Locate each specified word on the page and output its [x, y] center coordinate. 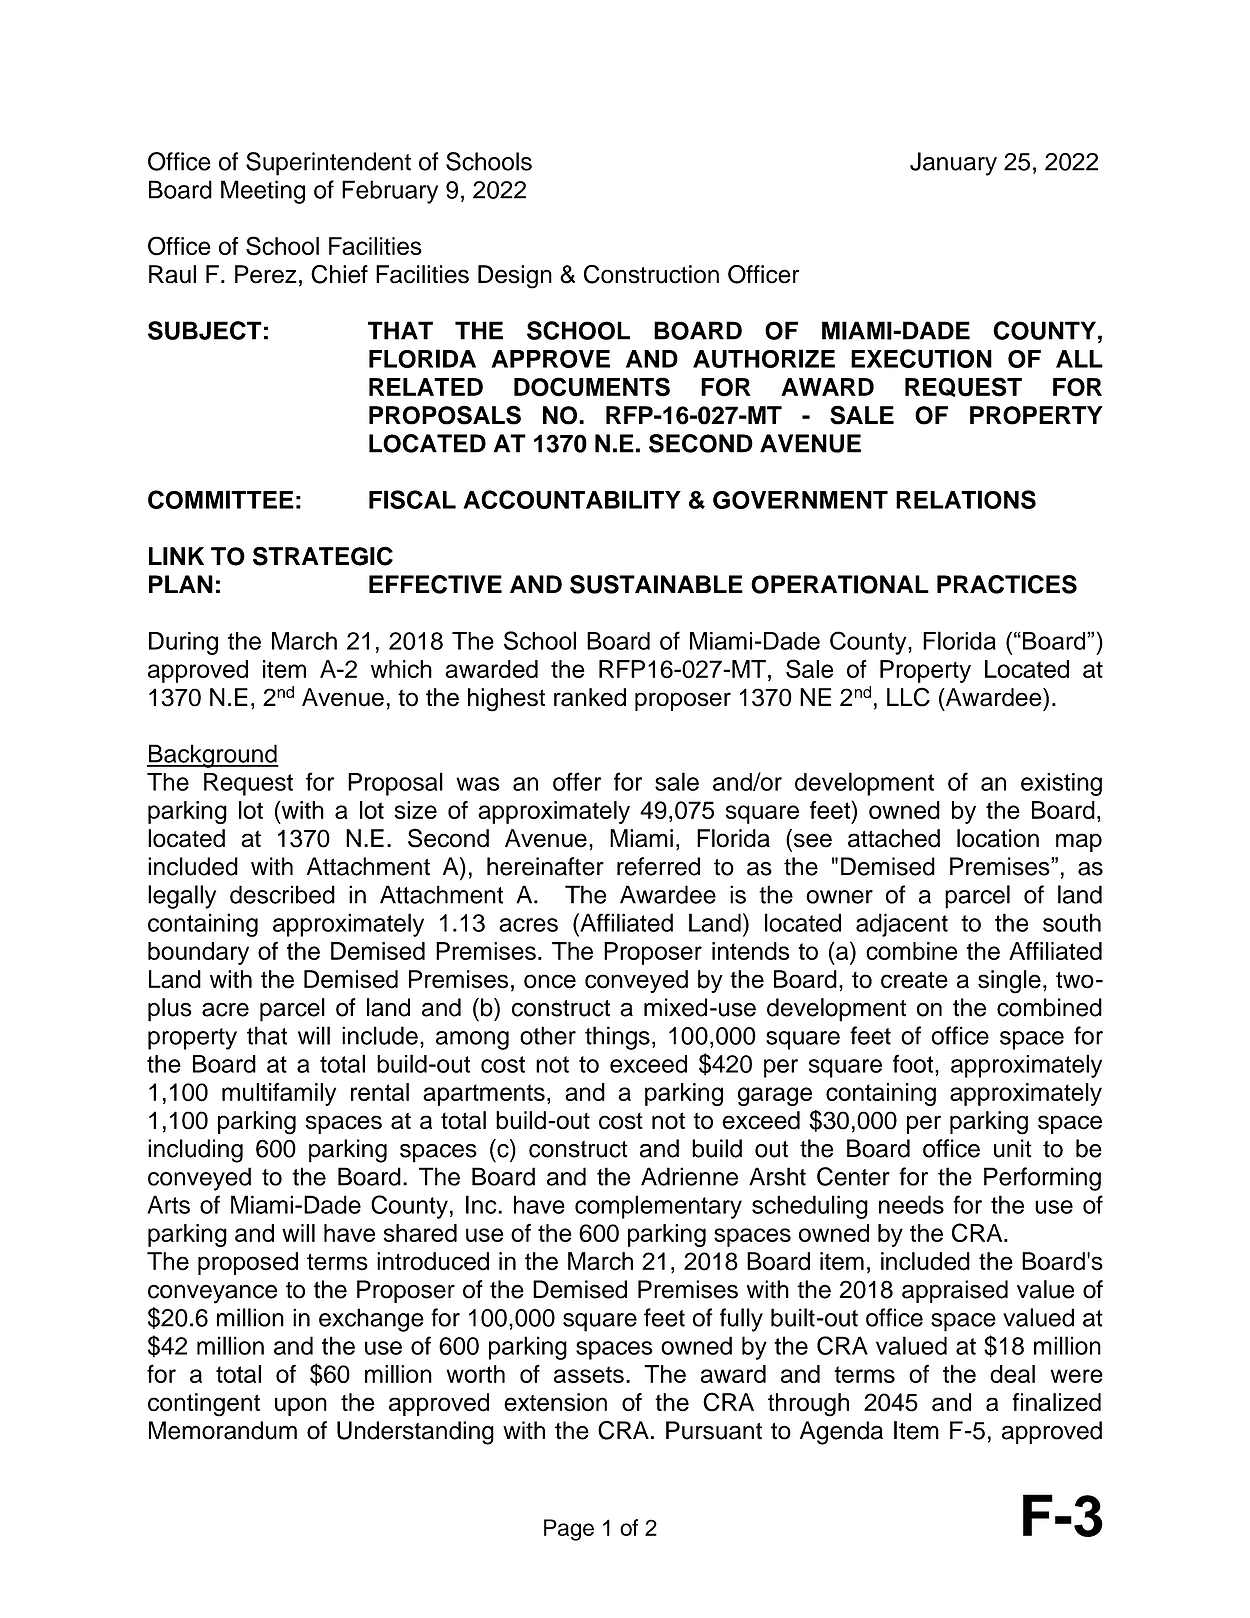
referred [658, 866]
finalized [1056, 1402]
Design [515, 277]
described [282, 894]
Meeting [263, 192]
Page [569, 1530]
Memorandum [223, 1430]
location [998, 838]
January [953, 164]
